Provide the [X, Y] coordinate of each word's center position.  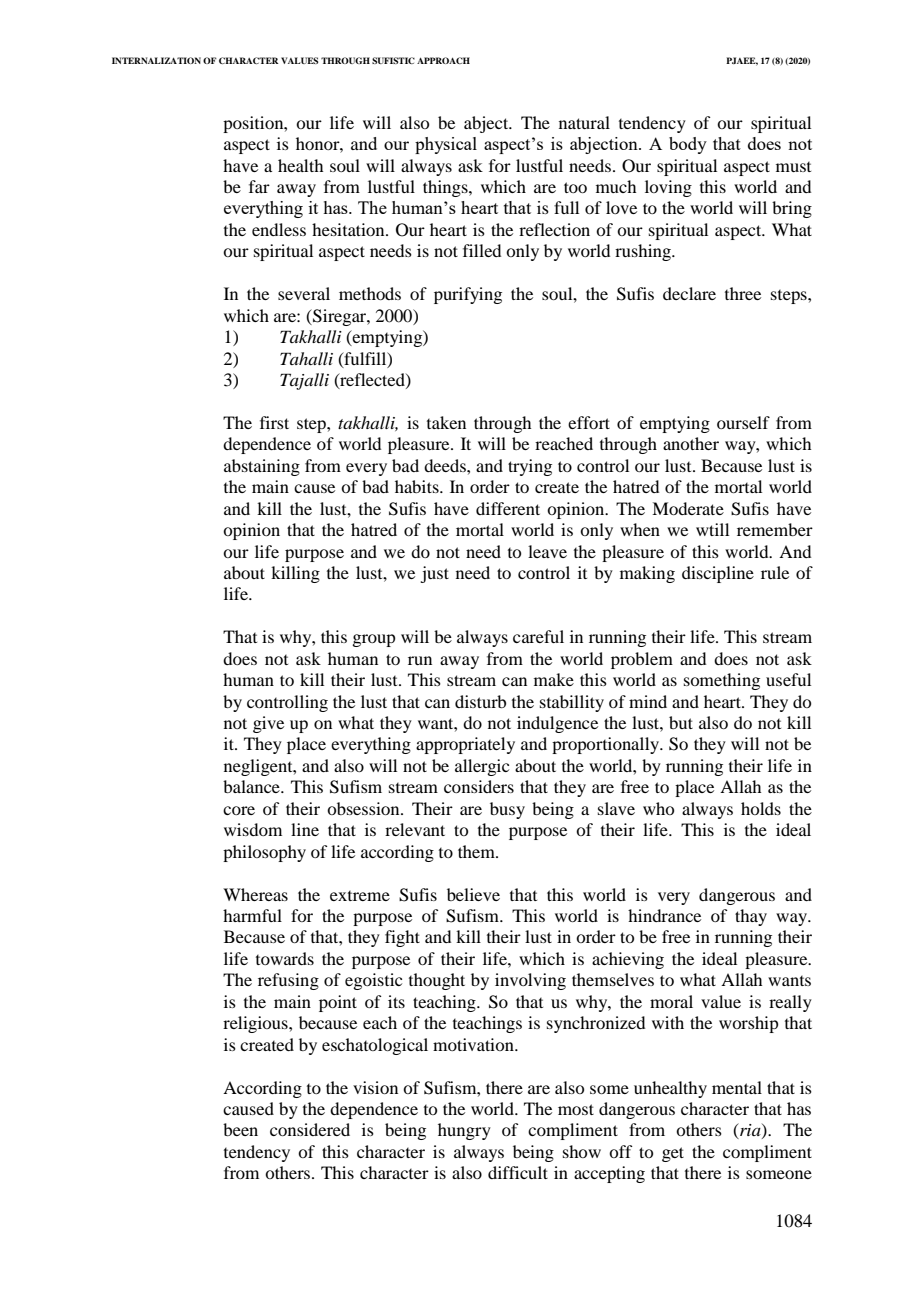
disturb [480, 701]
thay [751, 917]
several [304, 293]
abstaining [262, 467]
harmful [252, 915]
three [743, 293]
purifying [468, 295]
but [681, 722]
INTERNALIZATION [156, 60]
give [268, 724]
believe [473, 894]
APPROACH [443, 60]
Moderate [688, 508]
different [508, 508]
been [240, 1129]
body [688, 145]
